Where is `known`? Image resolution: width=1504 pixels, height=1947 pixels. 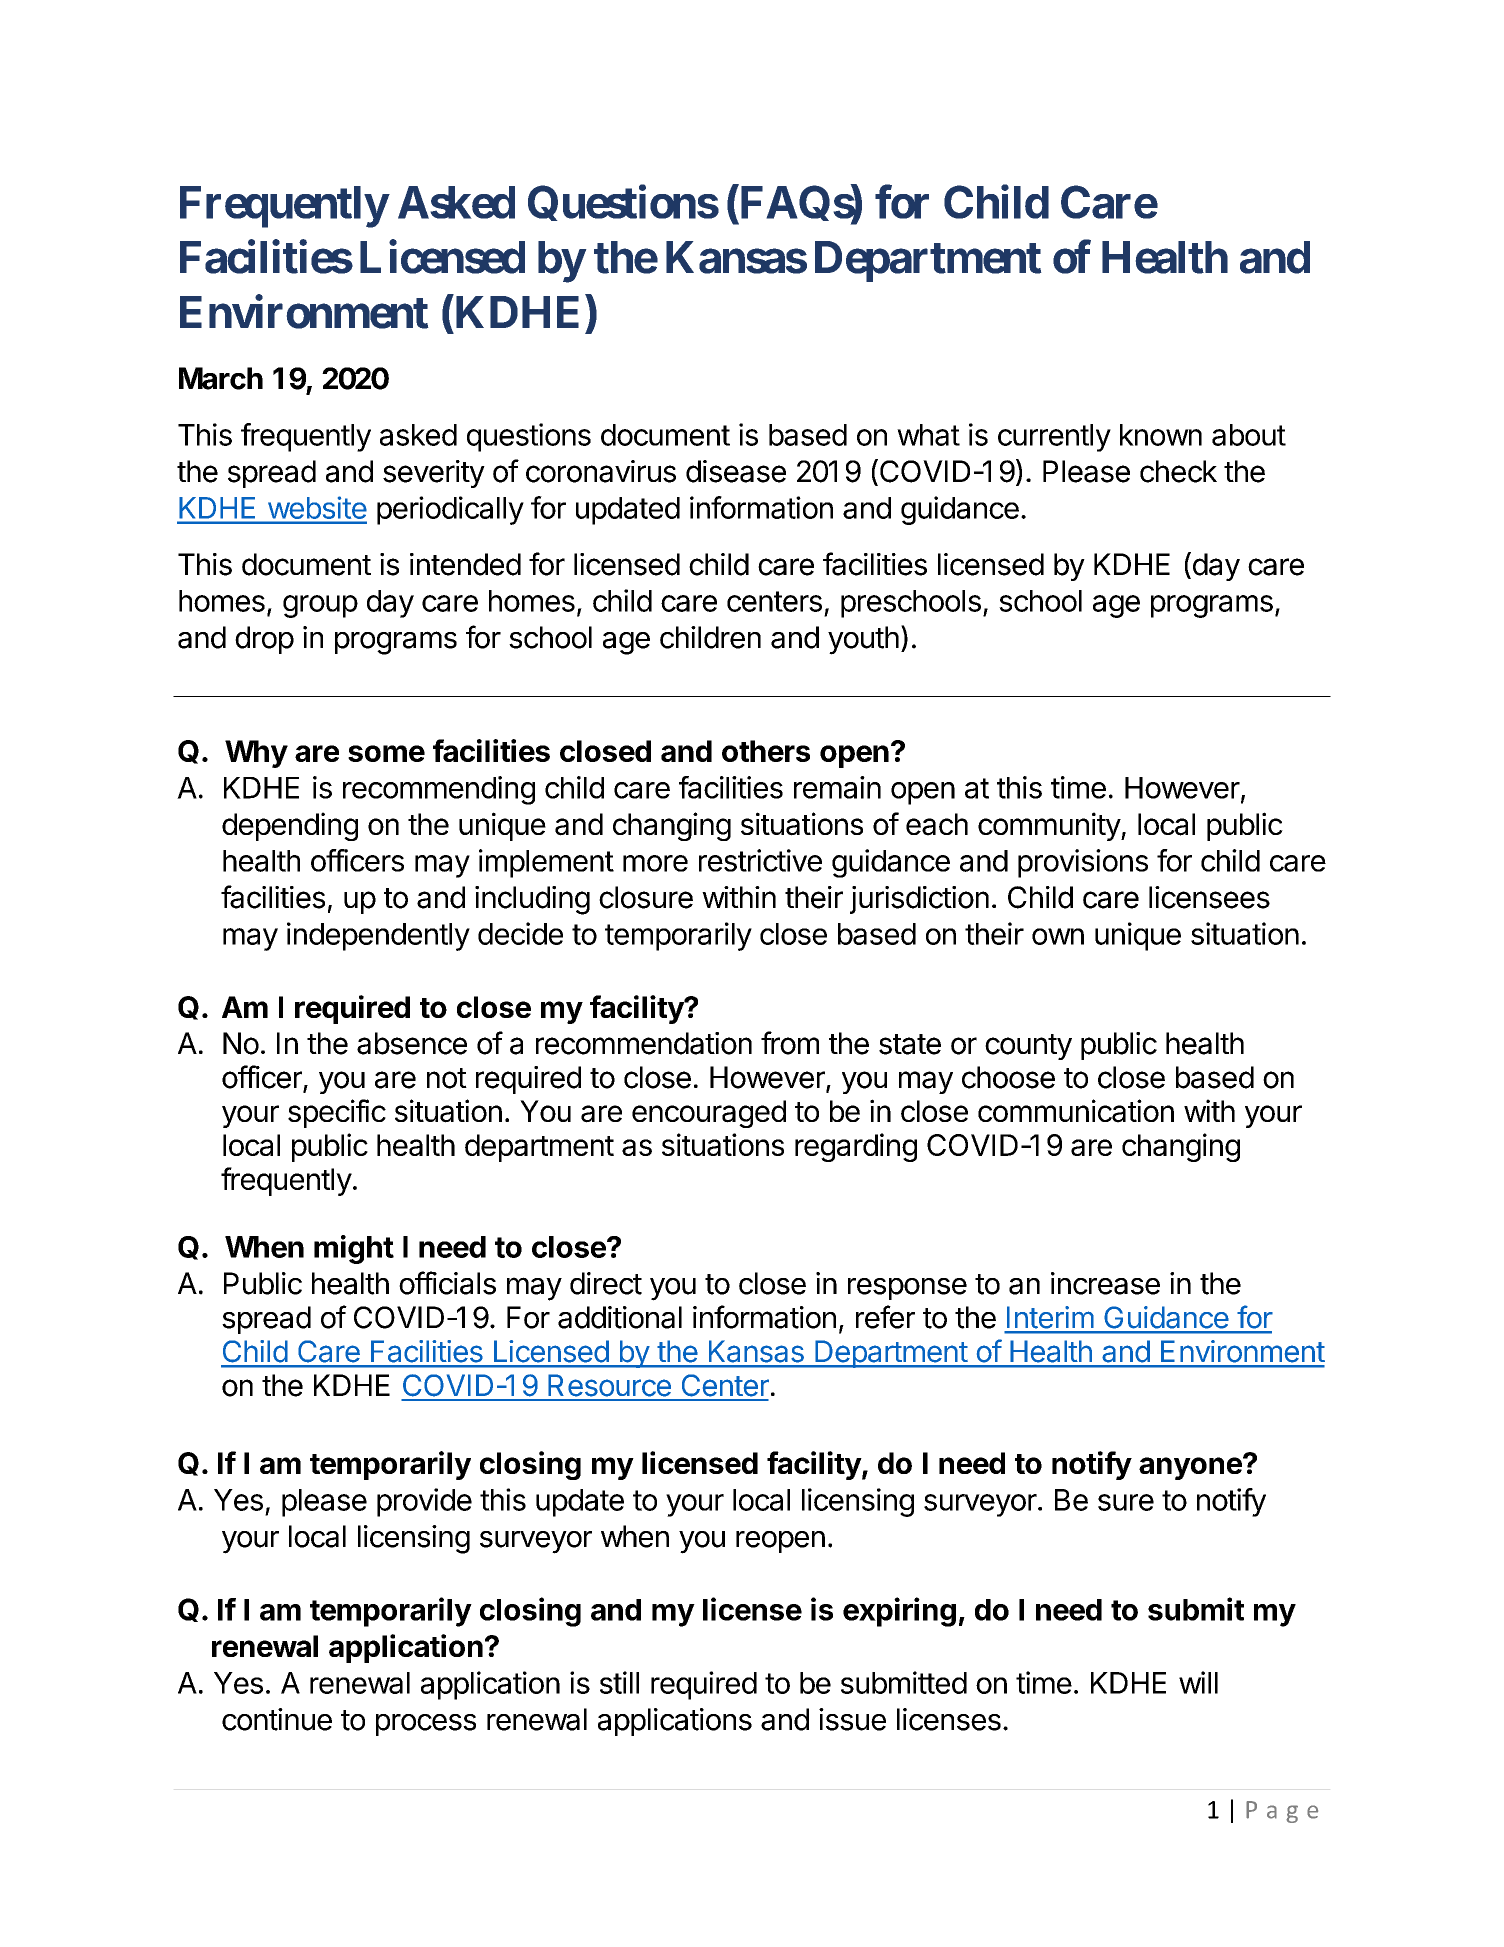
known is located at coordinates (1161, 435).
